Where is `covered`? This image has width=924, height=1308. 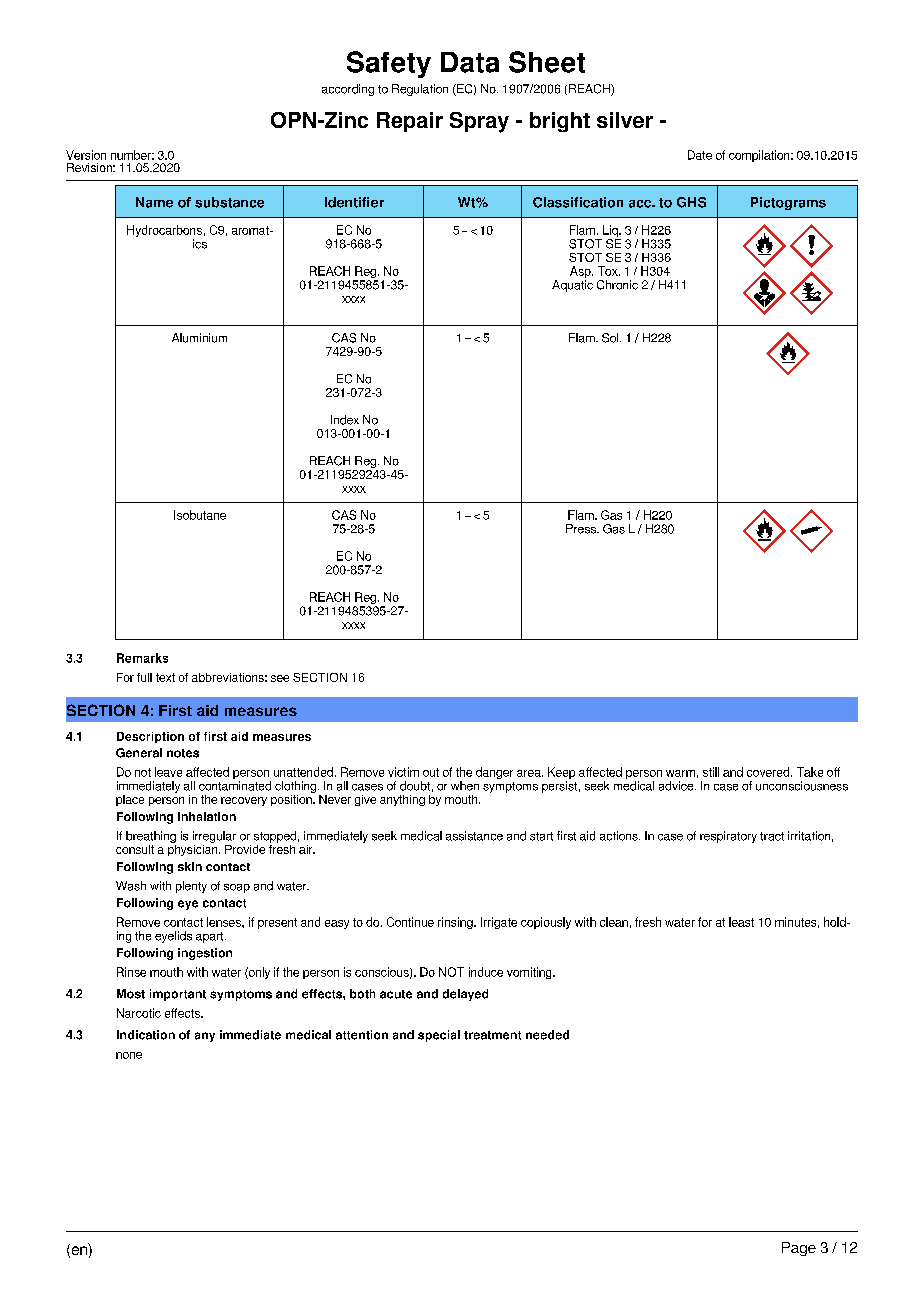 covered is located at coordinates (769, 772).
